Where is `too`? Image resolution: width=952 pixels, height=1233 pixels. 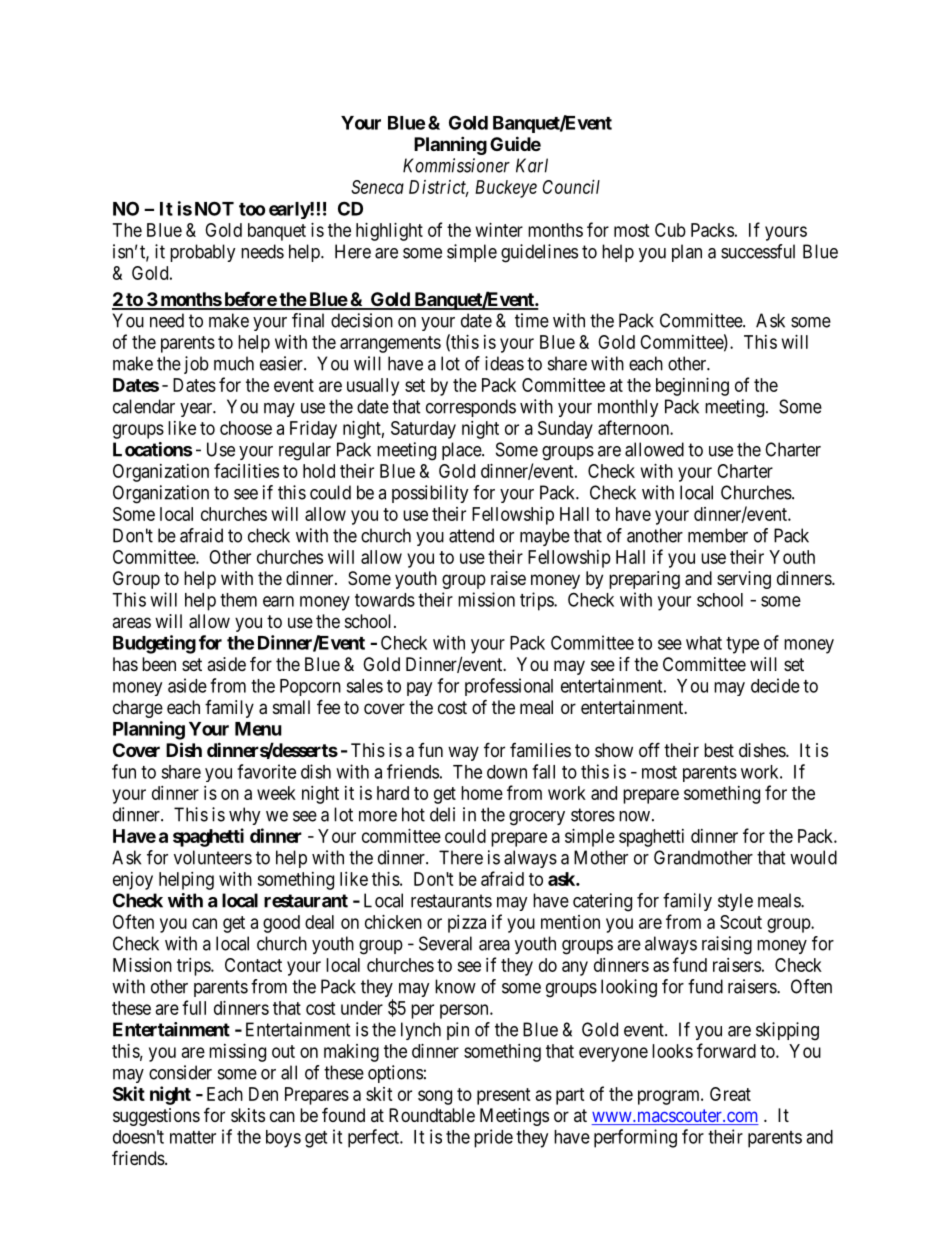
too is located at coordinates (252, 209).
